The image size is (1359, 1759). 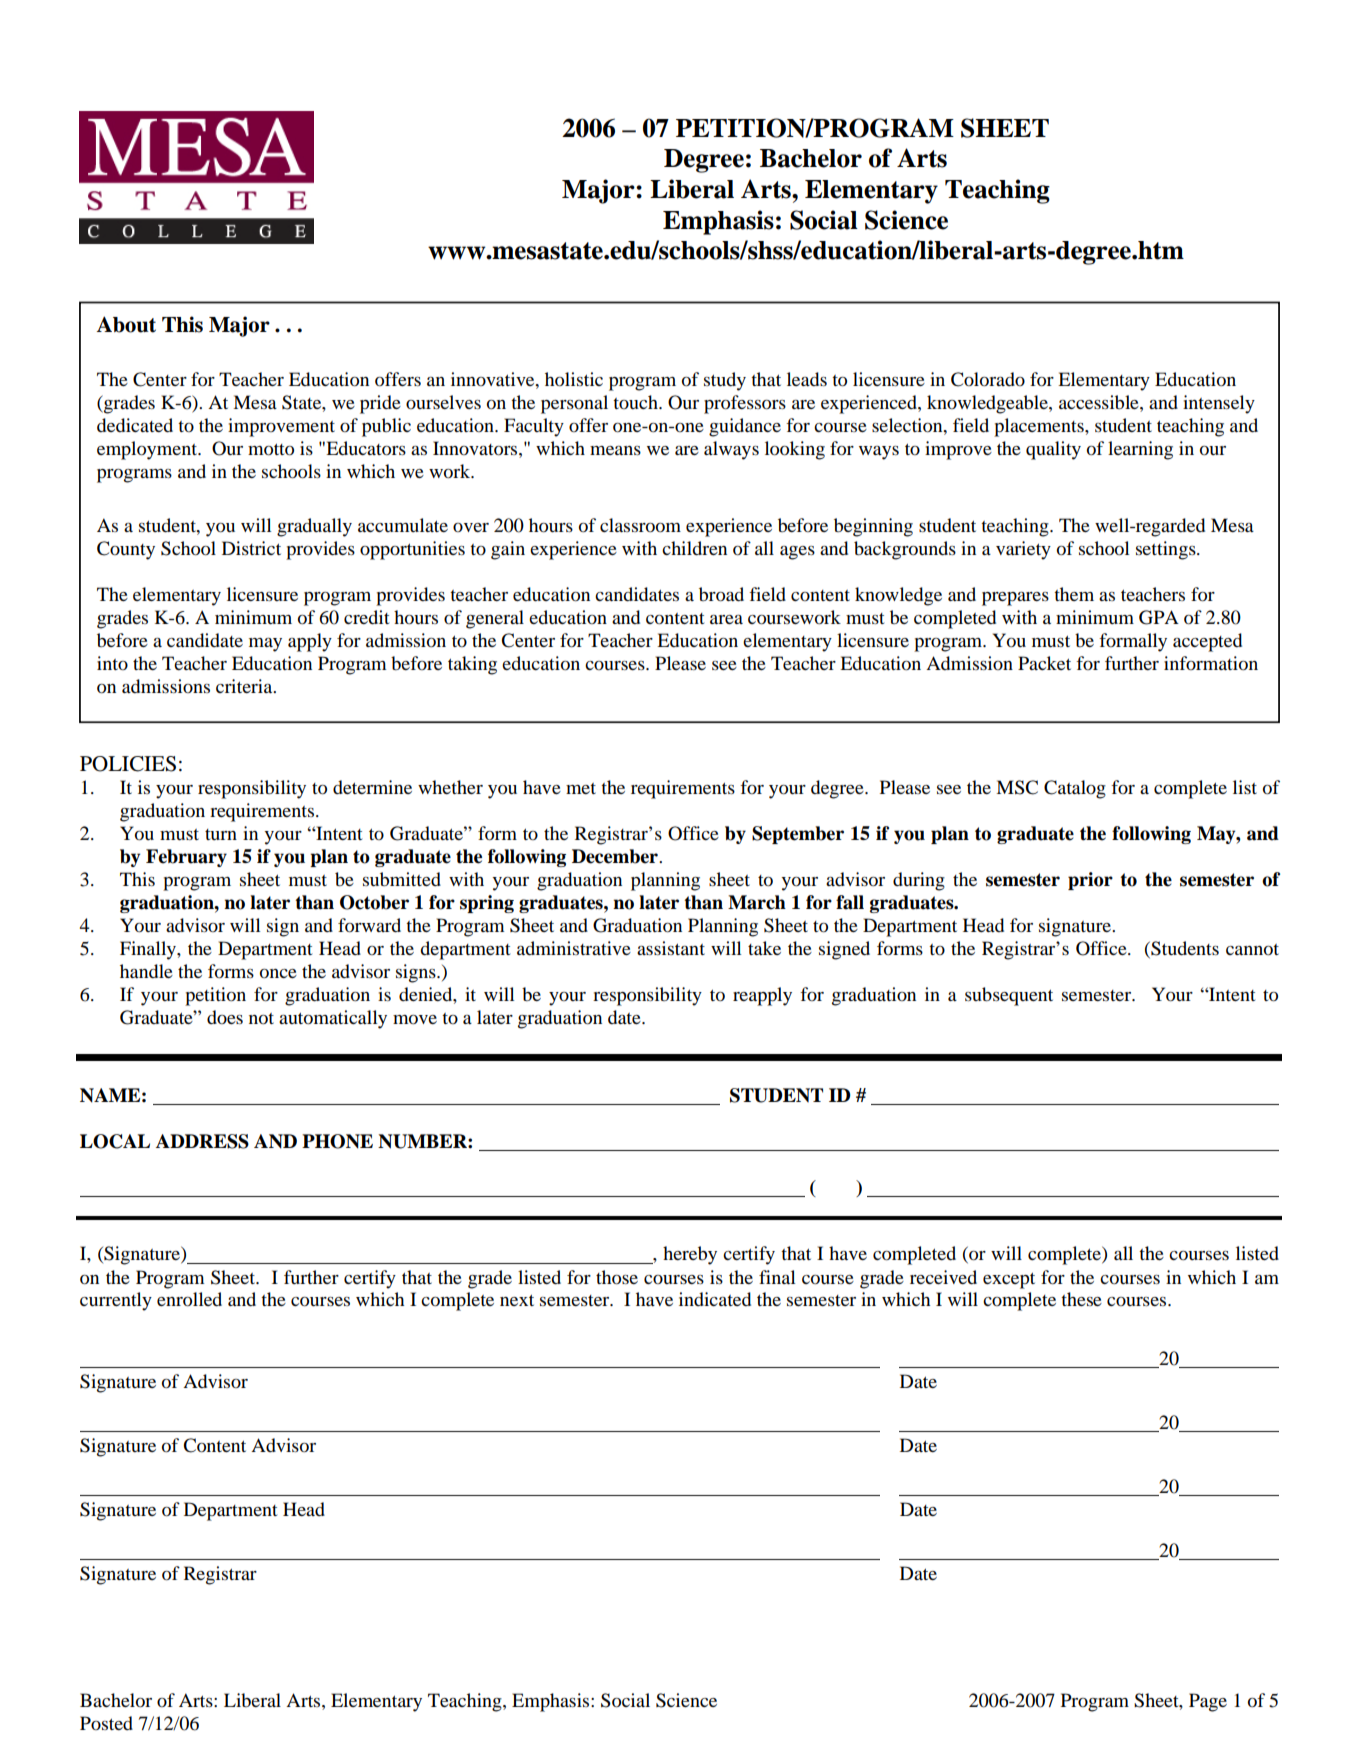 What do you see at coordinates (671, 948) in the page?
I see `assistant` at bounding box center [671, 948].
